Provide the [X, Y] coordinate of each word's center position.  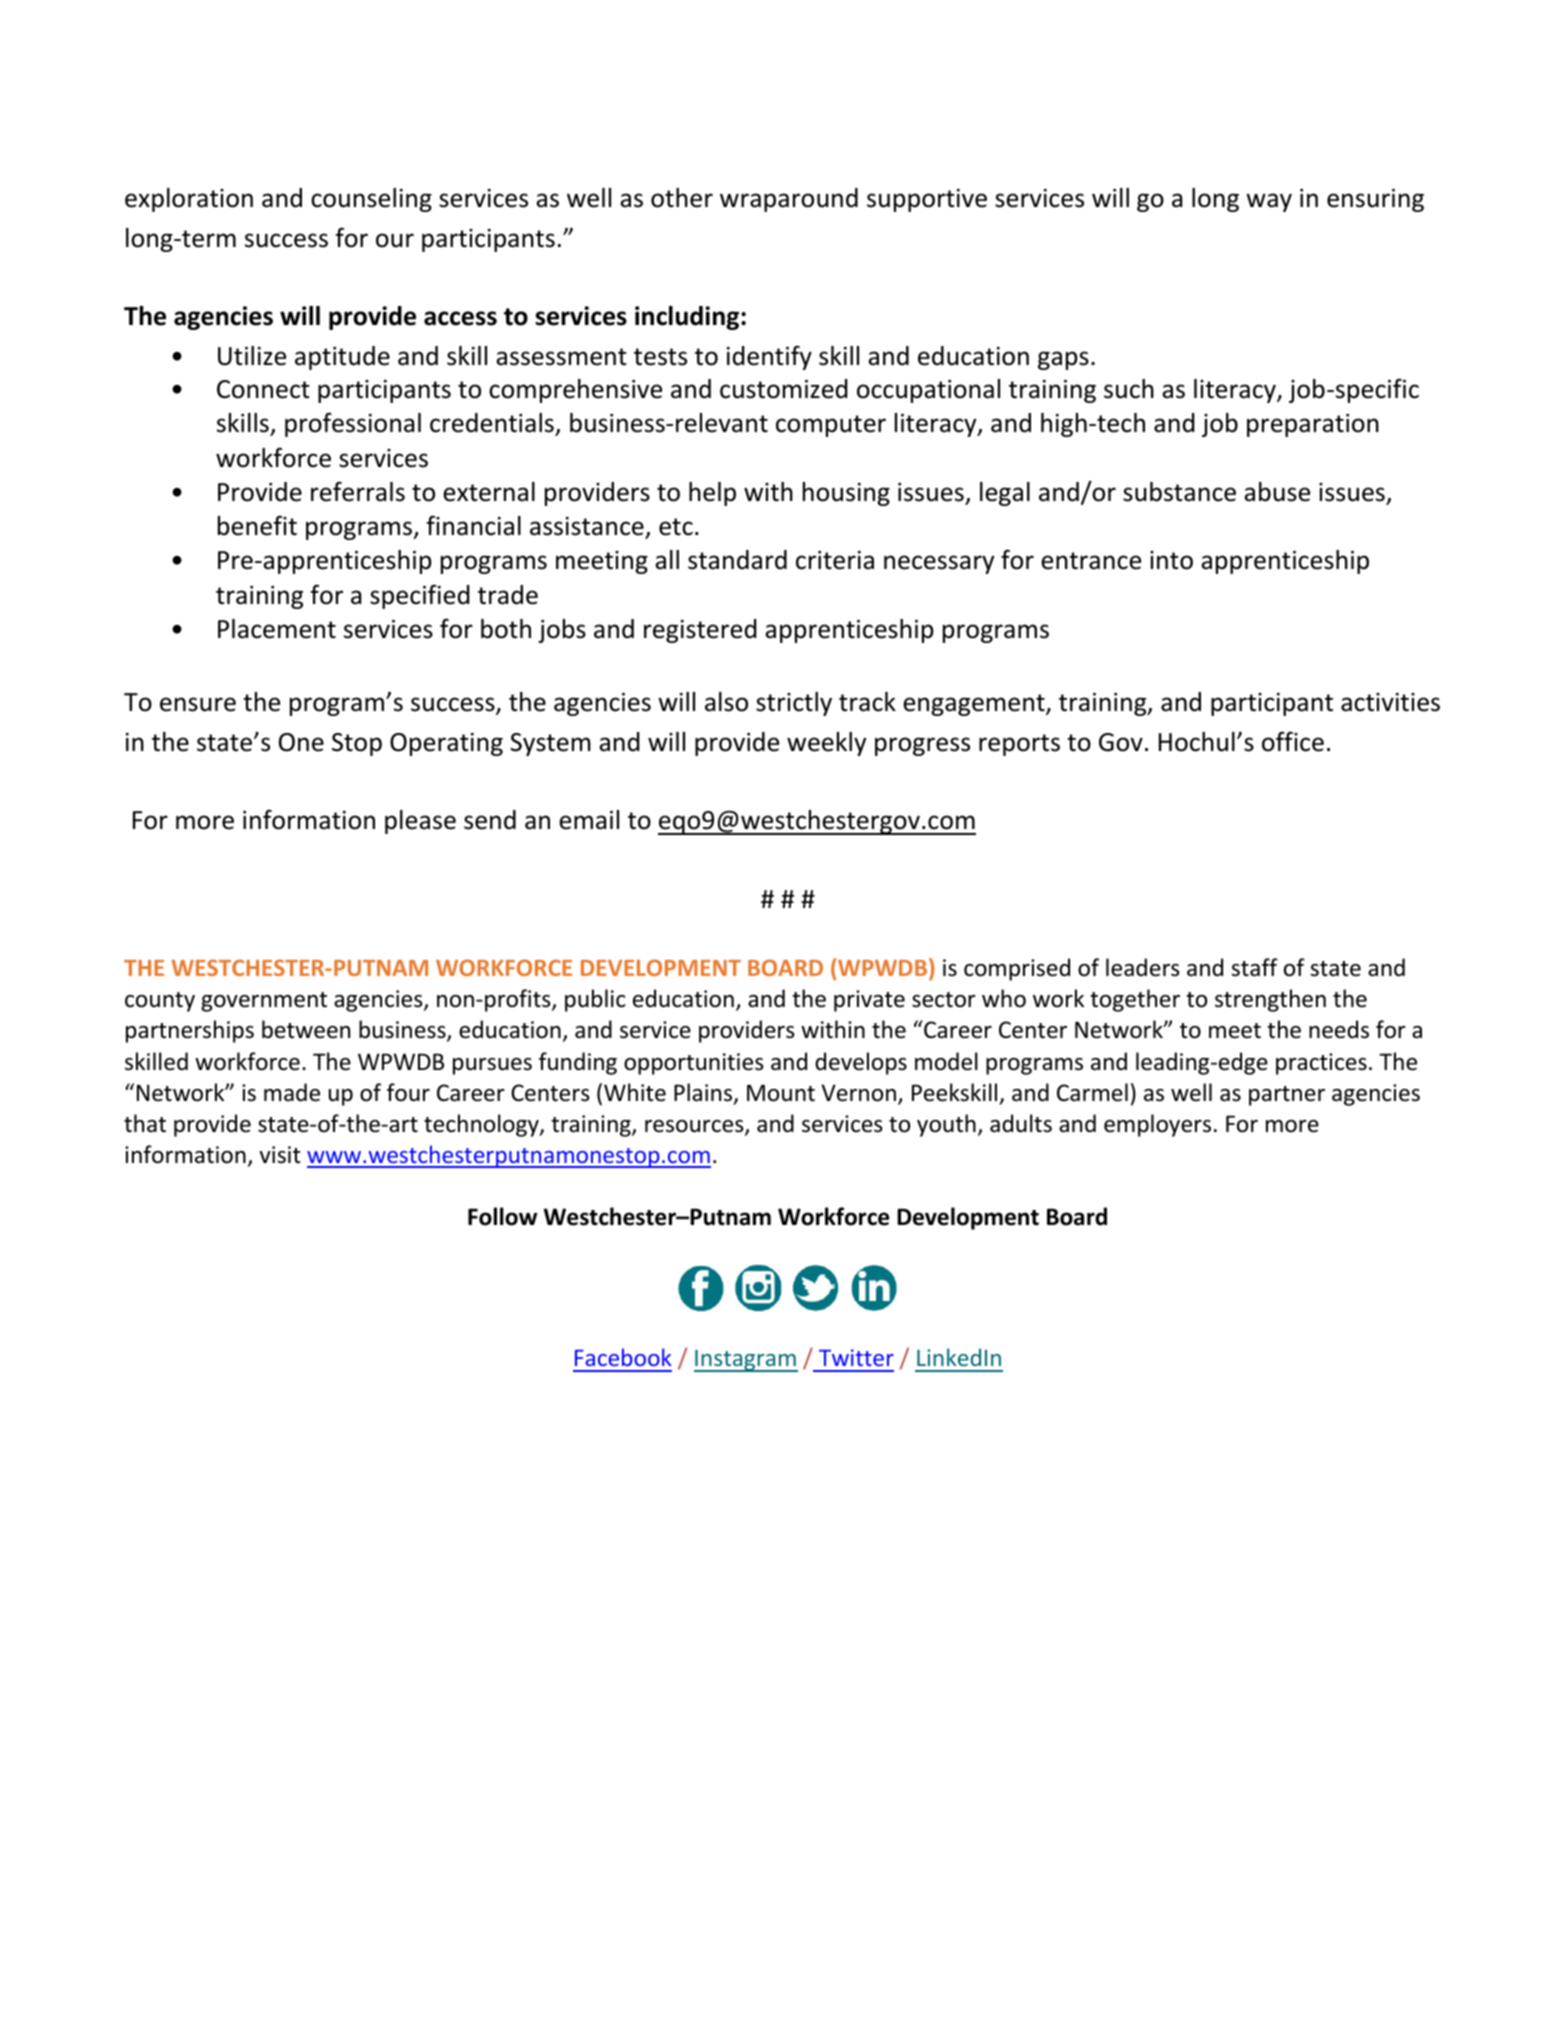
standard [737, 560]
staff [1254, 967]
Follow [502, 1216]
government [264, 1002]
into [1171, 560]
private [869, 1001]
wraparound [789, 200]
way [1269, 202]
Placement [277, 629]
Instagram [746, 1360]
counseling [371, 200]
